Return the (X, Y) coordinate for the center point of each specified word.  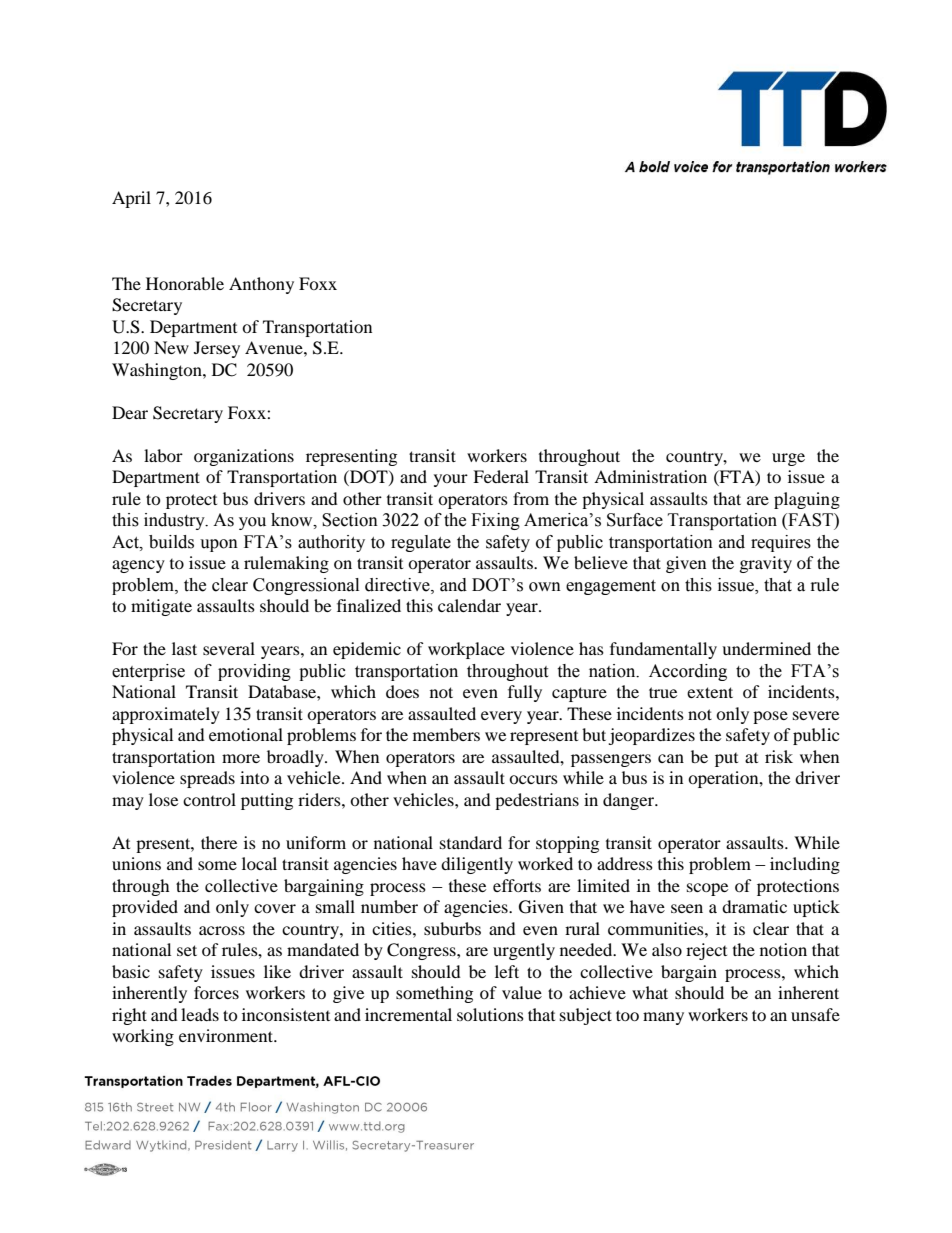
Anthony (261, 285)
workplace (466, 650)
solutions (490, 1014)
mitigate (161, 607)
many (663, 1018)
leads (200, 1014)
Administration (650, 476)
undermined (766, 648)
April (131, 199)
